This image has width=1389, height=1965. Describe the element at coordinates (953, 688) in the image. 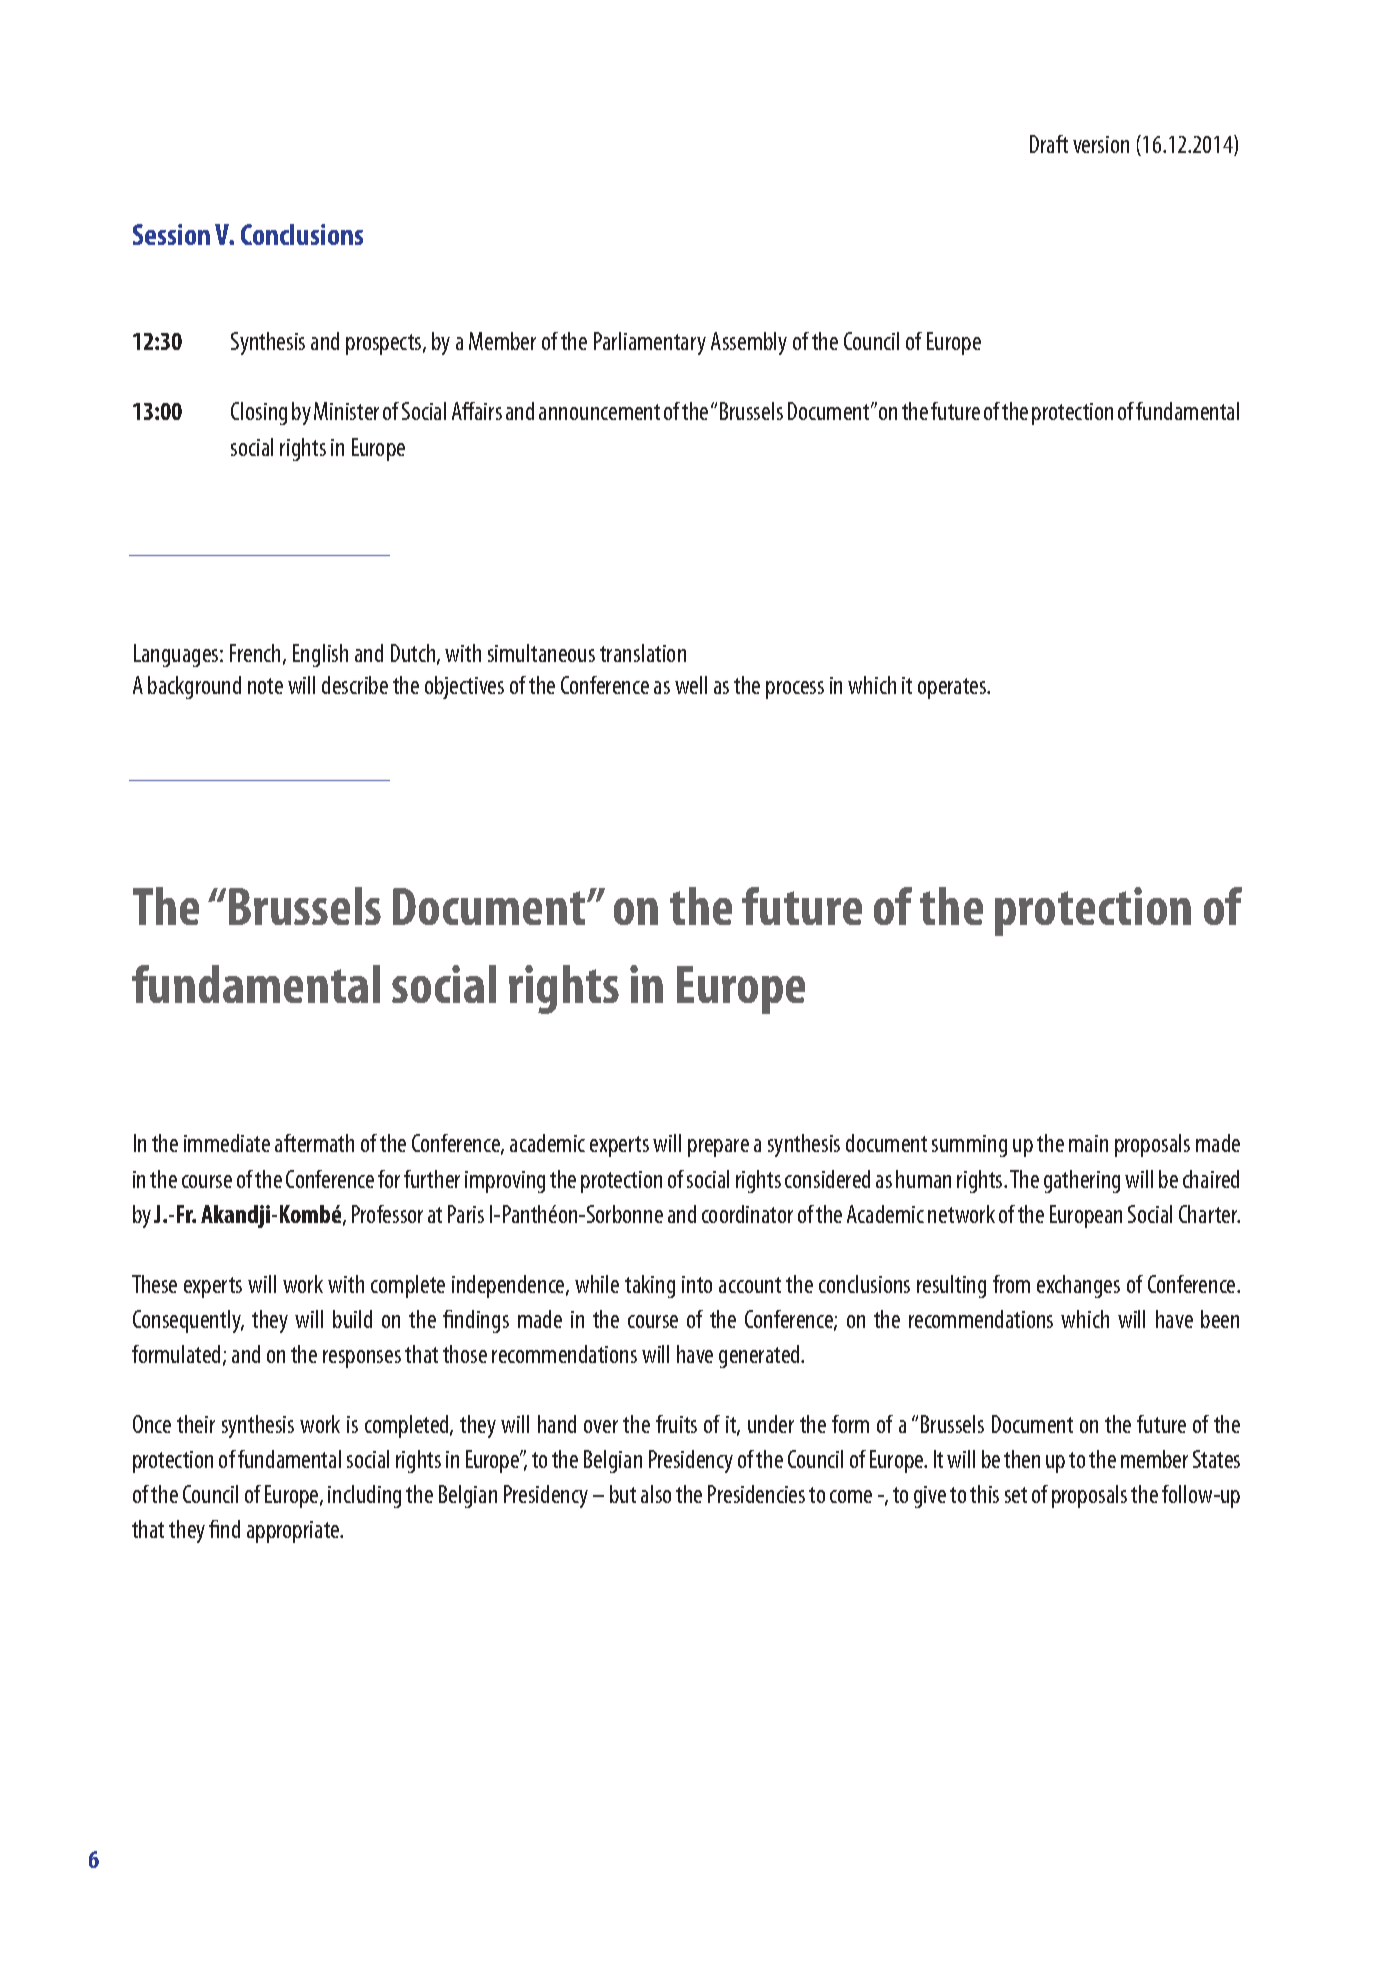

I see `operates` at that location.
